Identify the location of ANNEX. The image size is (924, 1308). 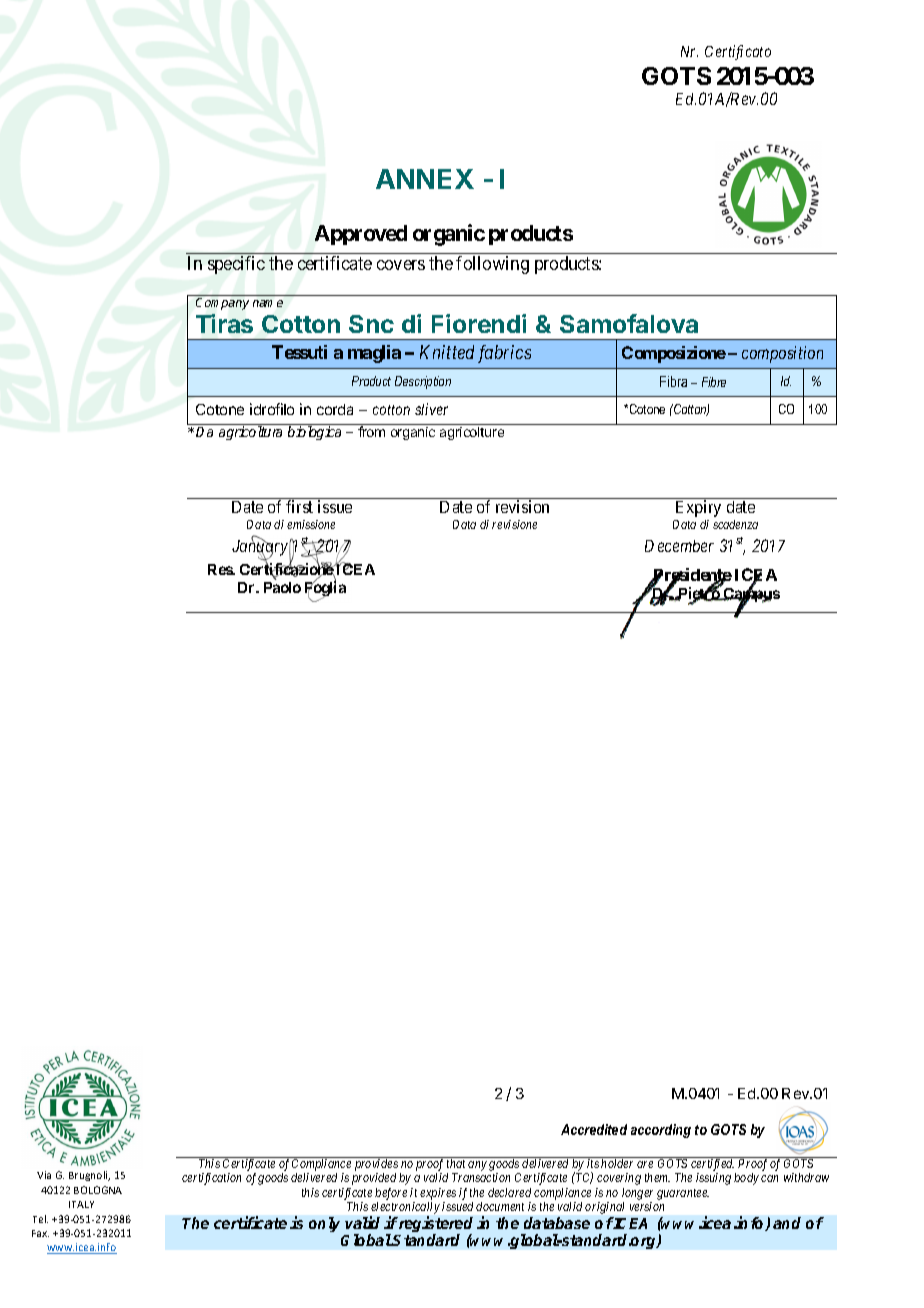
(425, 179).
